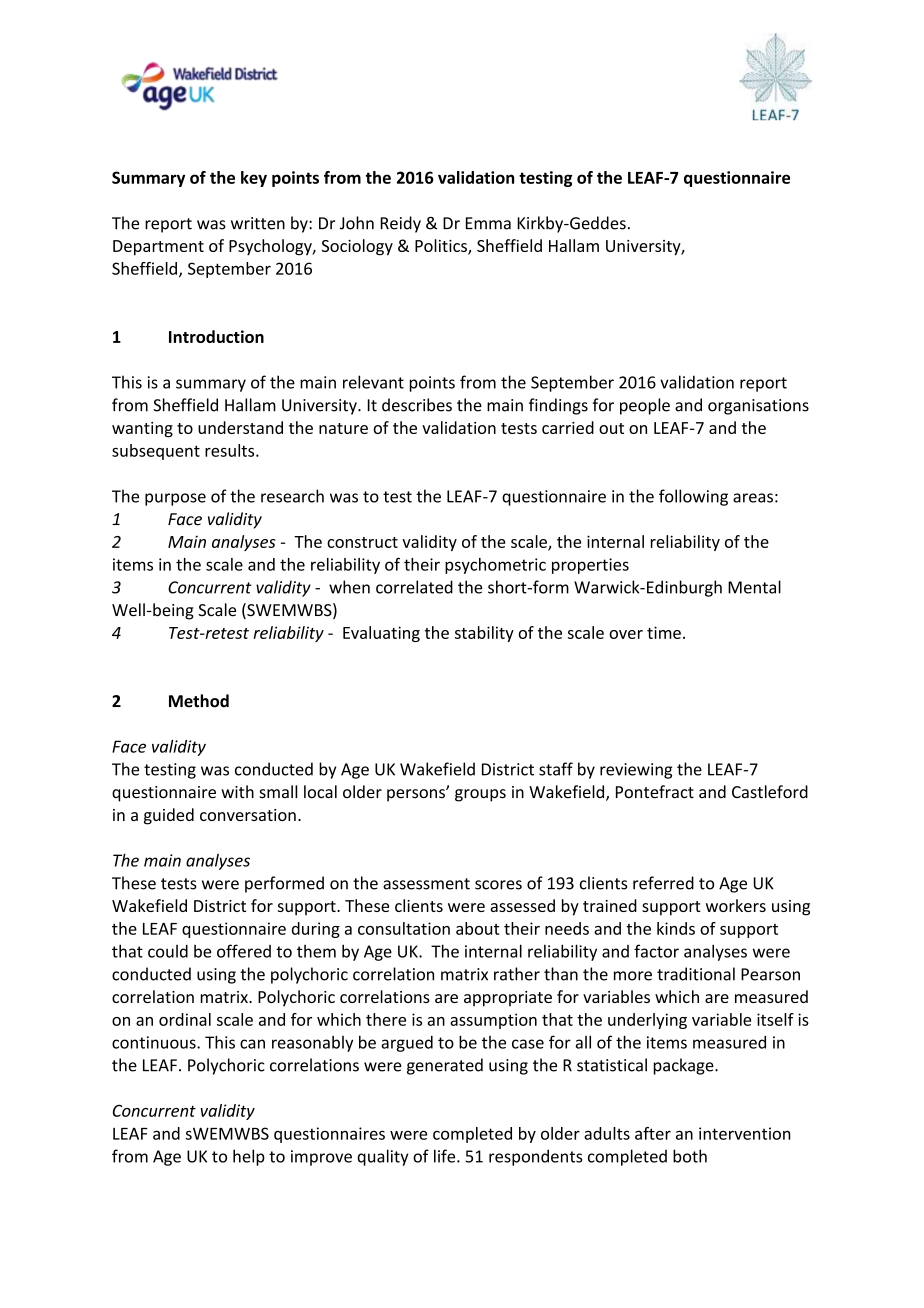 The image size is (924, 1308). I want to click on about, so click(478, 928).
